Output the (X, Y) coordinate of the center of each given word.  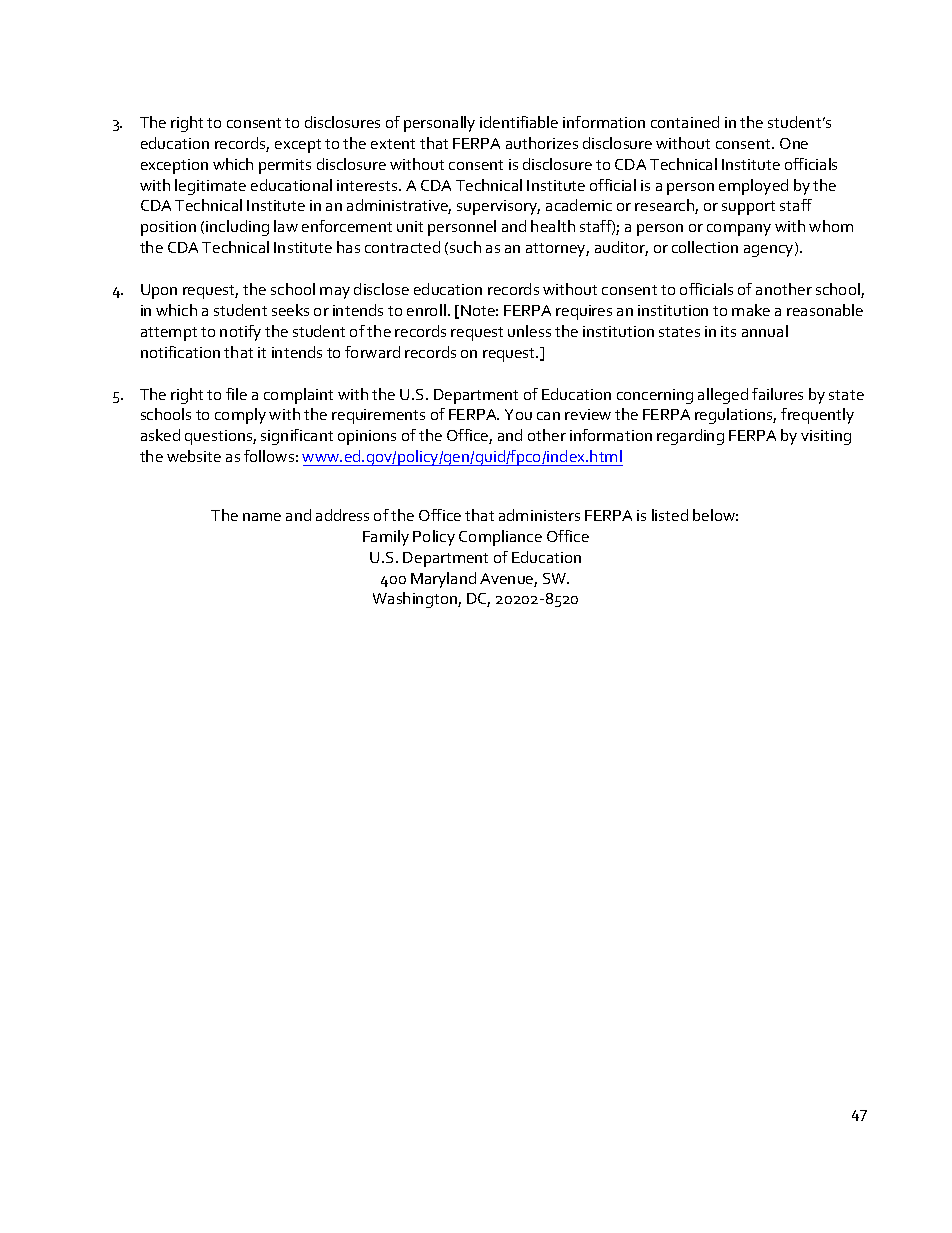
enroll (426, 310)
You (518, 414)
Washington (416, 600)
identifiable (519, 122)
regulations (735, 416)
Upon (159, 291)
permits (285, 166)
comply (240, 416)
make (751, 310)
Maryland (443, 580)
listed (670, 515)
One (794, 143)
